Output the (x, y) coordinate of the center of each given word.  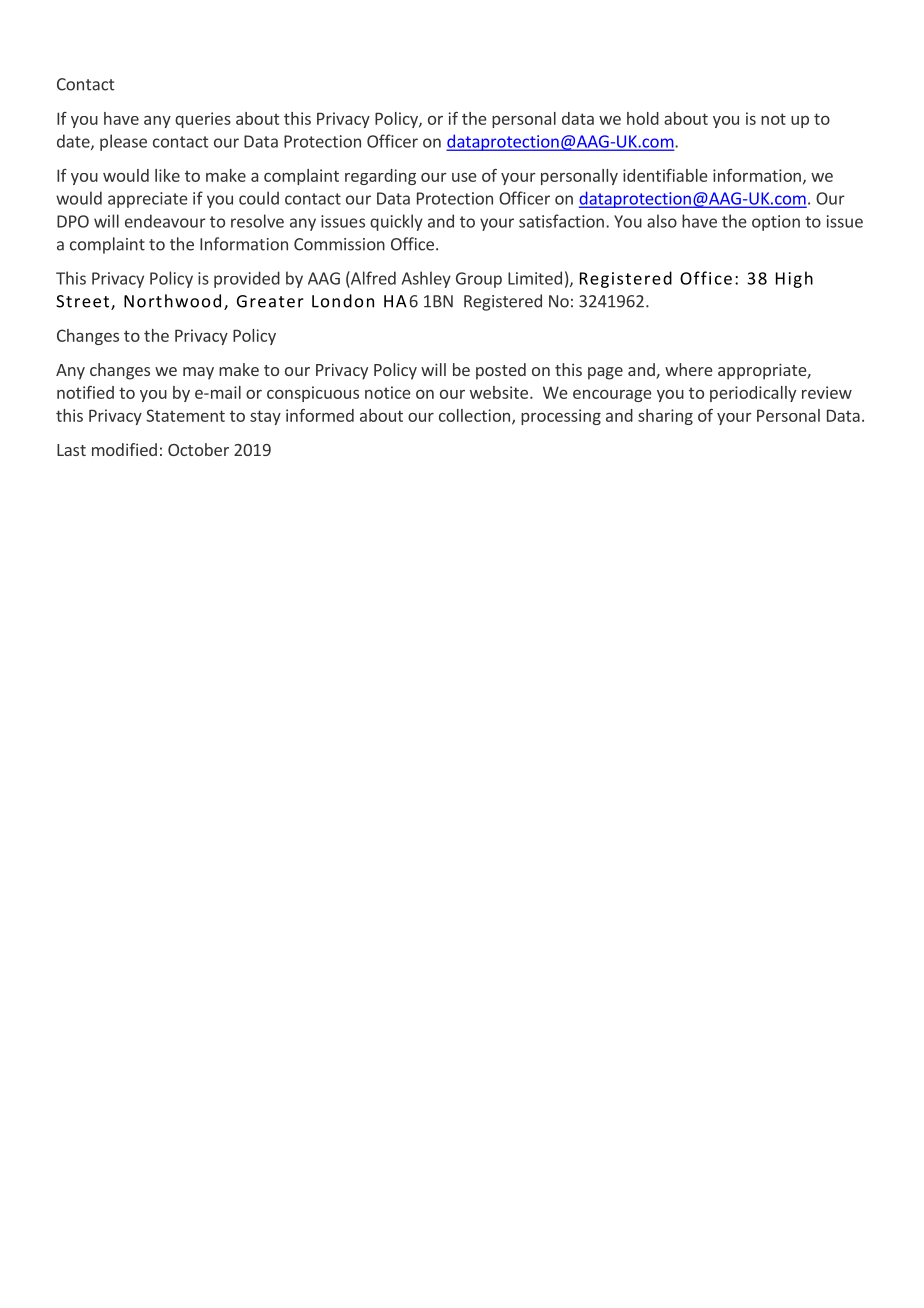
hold (643, 118)
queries (203, 120)
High (794, 279)
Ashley (426, 279)
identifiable (665, 175)
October (198, 449)
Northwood (172, 301)
